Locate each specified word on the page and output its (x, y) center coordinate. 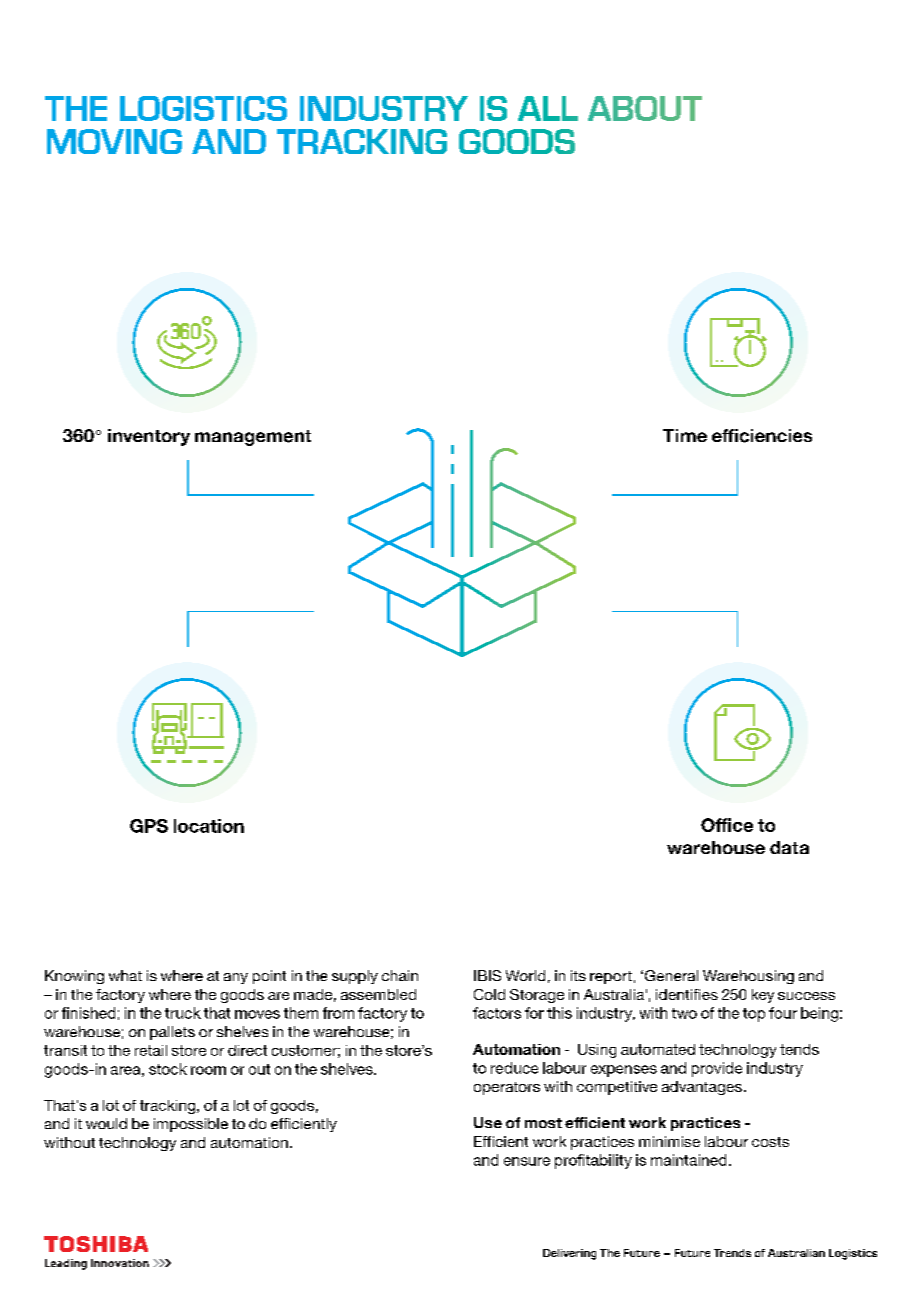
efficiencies (762, 436)
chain (400, 975)
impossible (191, 1125)
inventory (149, 437)
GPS (149, 826)
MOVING (114, 141)
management (253, 438)
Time (685, 435)
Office (727, 825)
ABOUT (645, 108)
